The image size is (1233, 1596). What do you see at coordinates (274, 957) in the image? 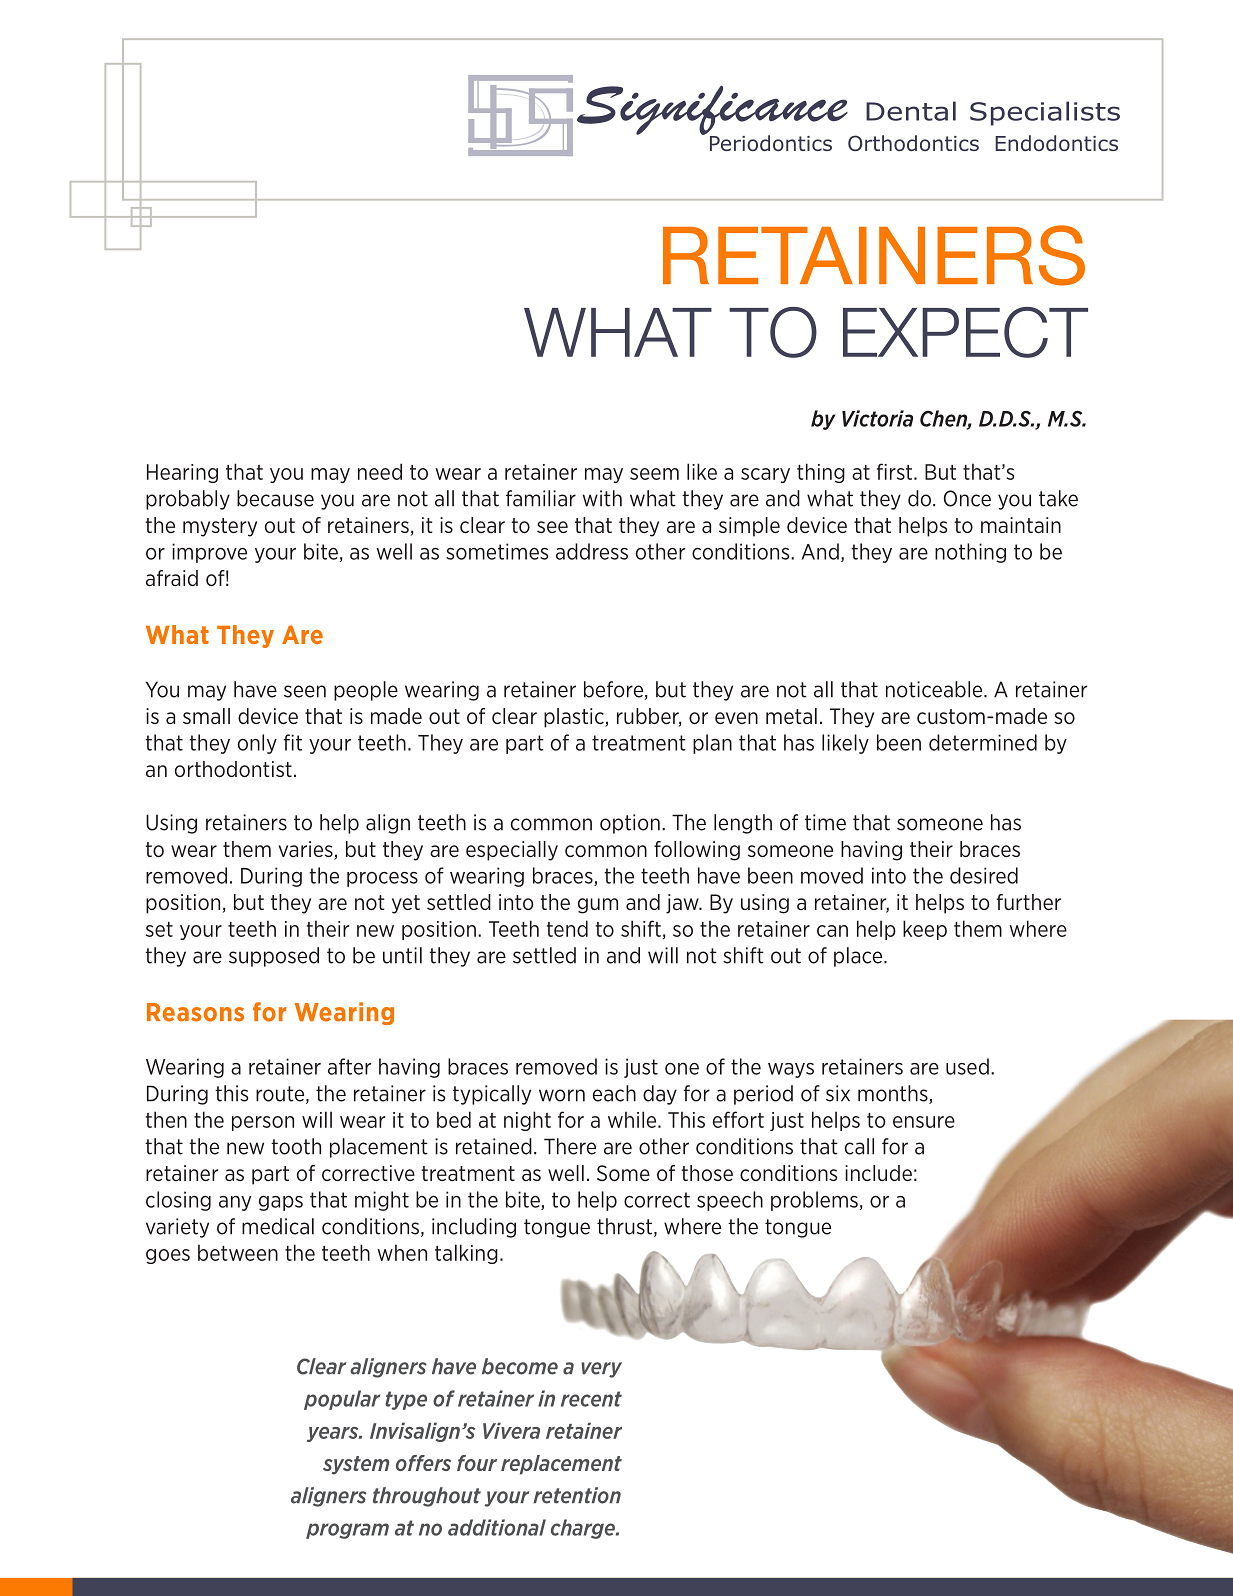
I see `supposed` at bounding box center [274, 957].
